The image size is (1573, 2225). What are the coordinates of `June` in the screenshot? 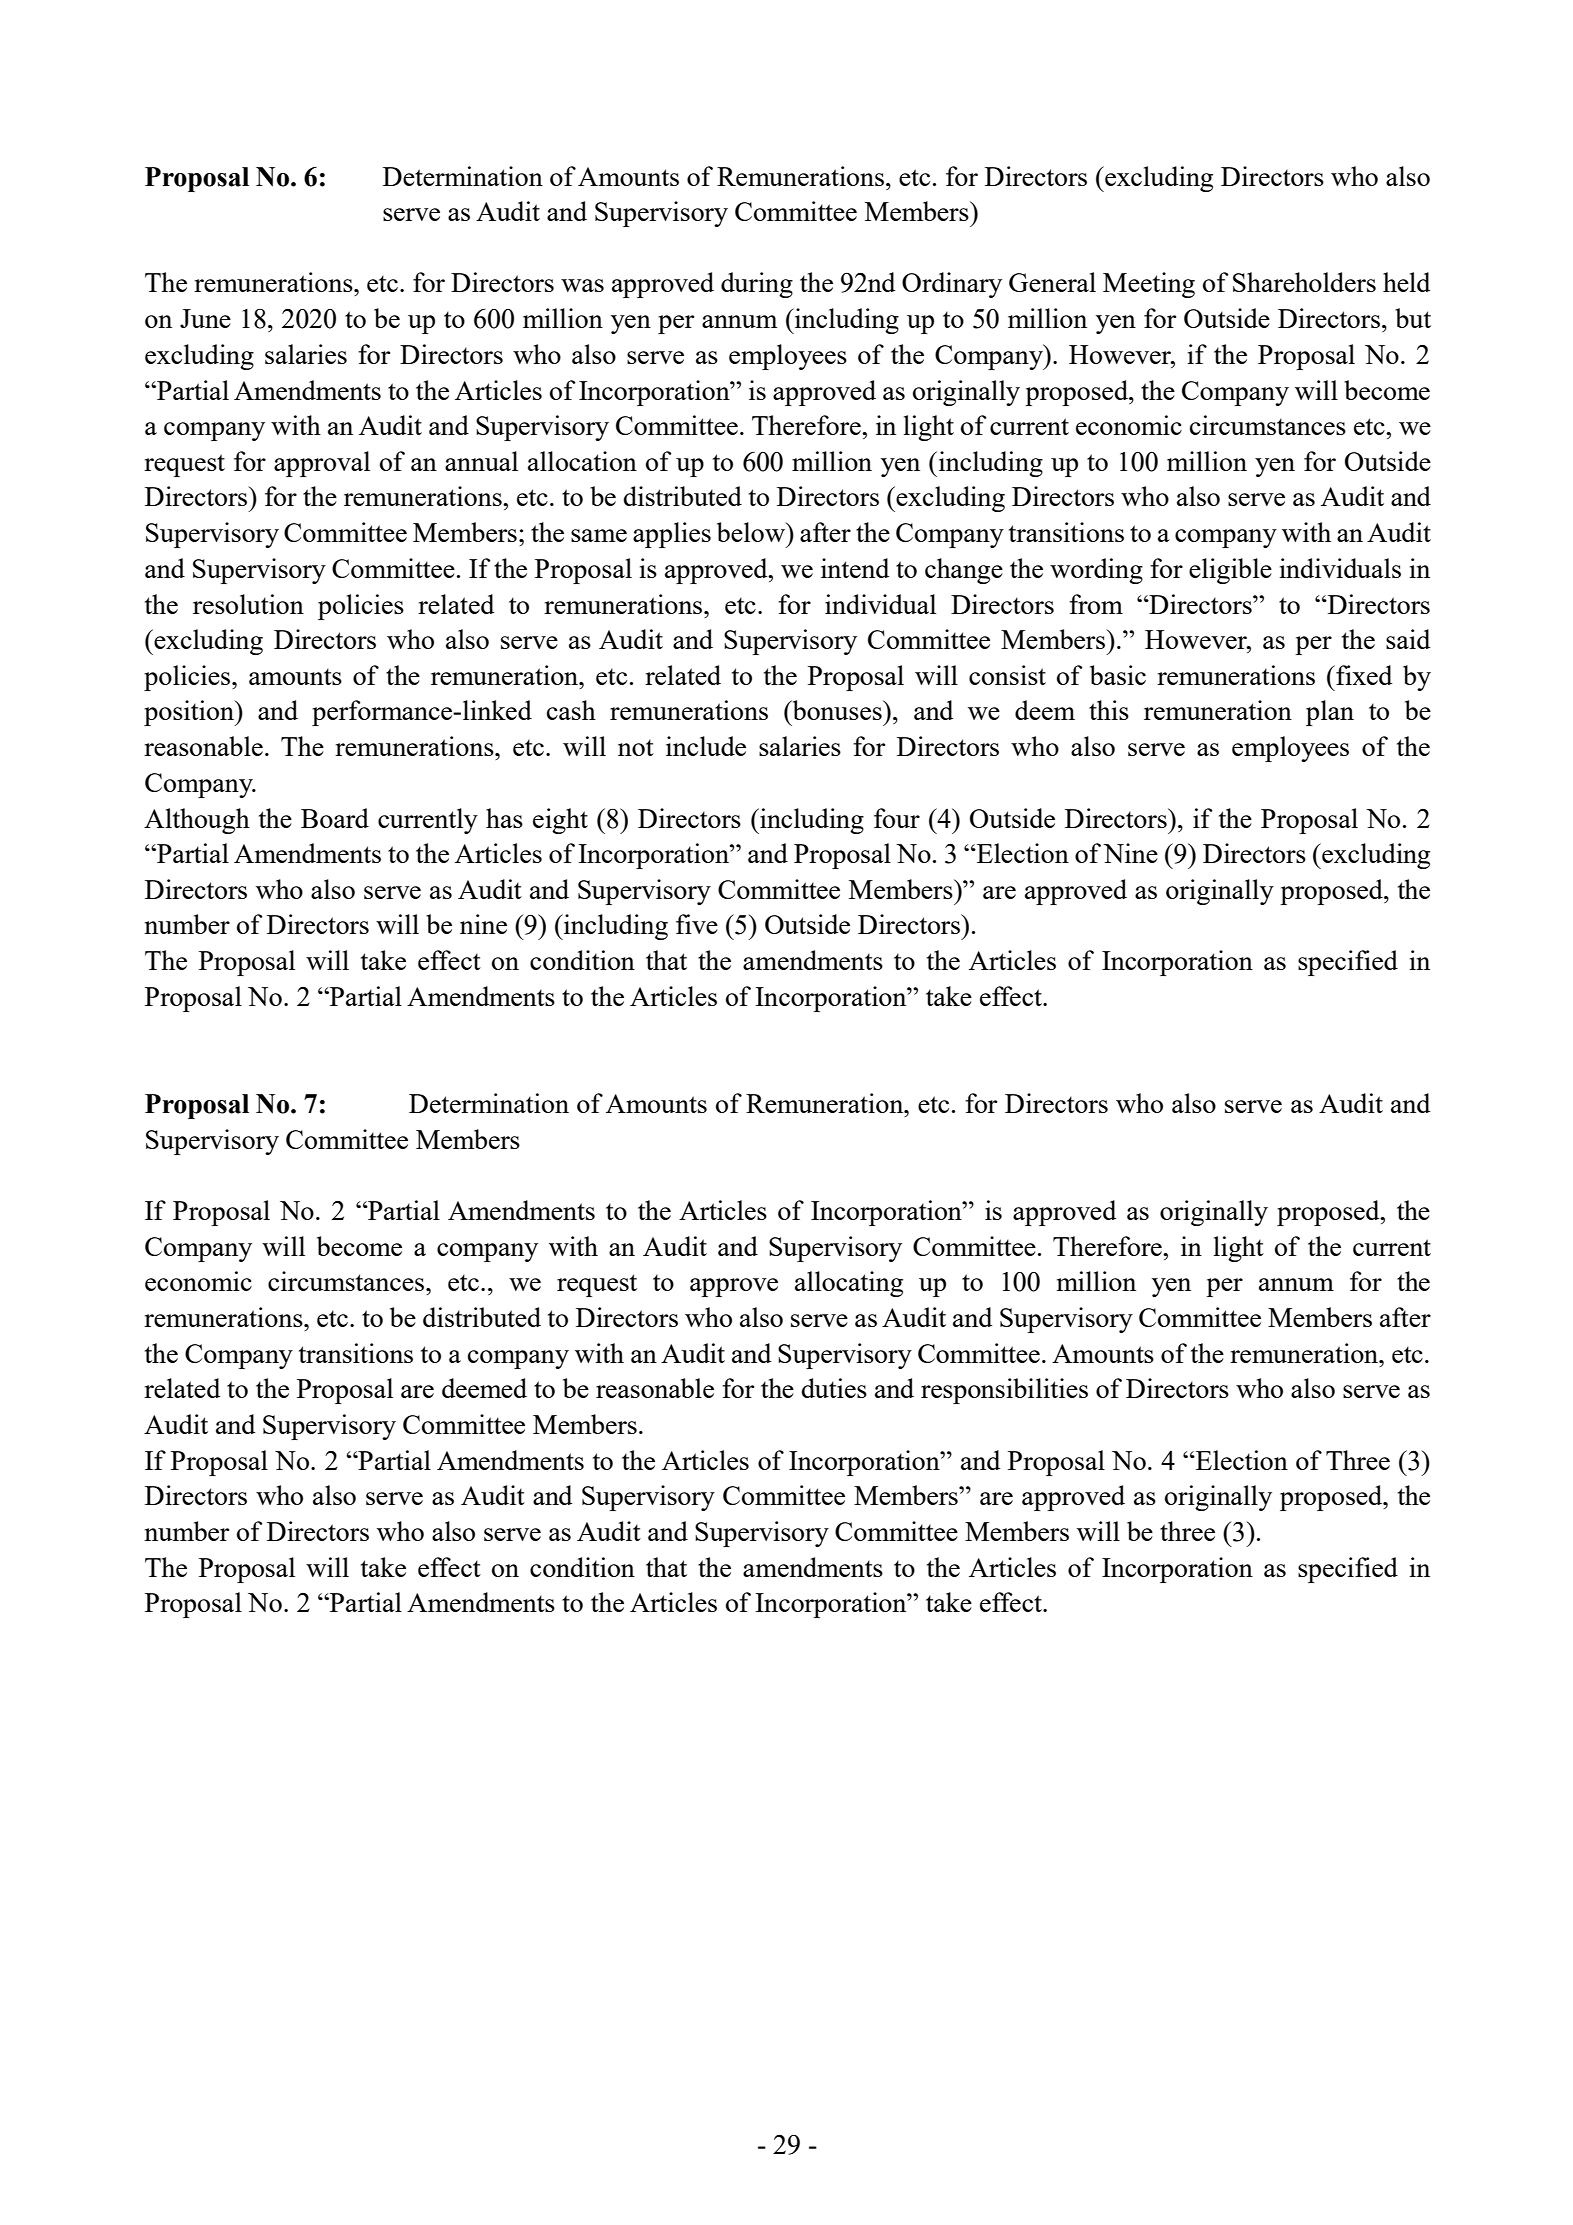 It's located at (205, 318).
